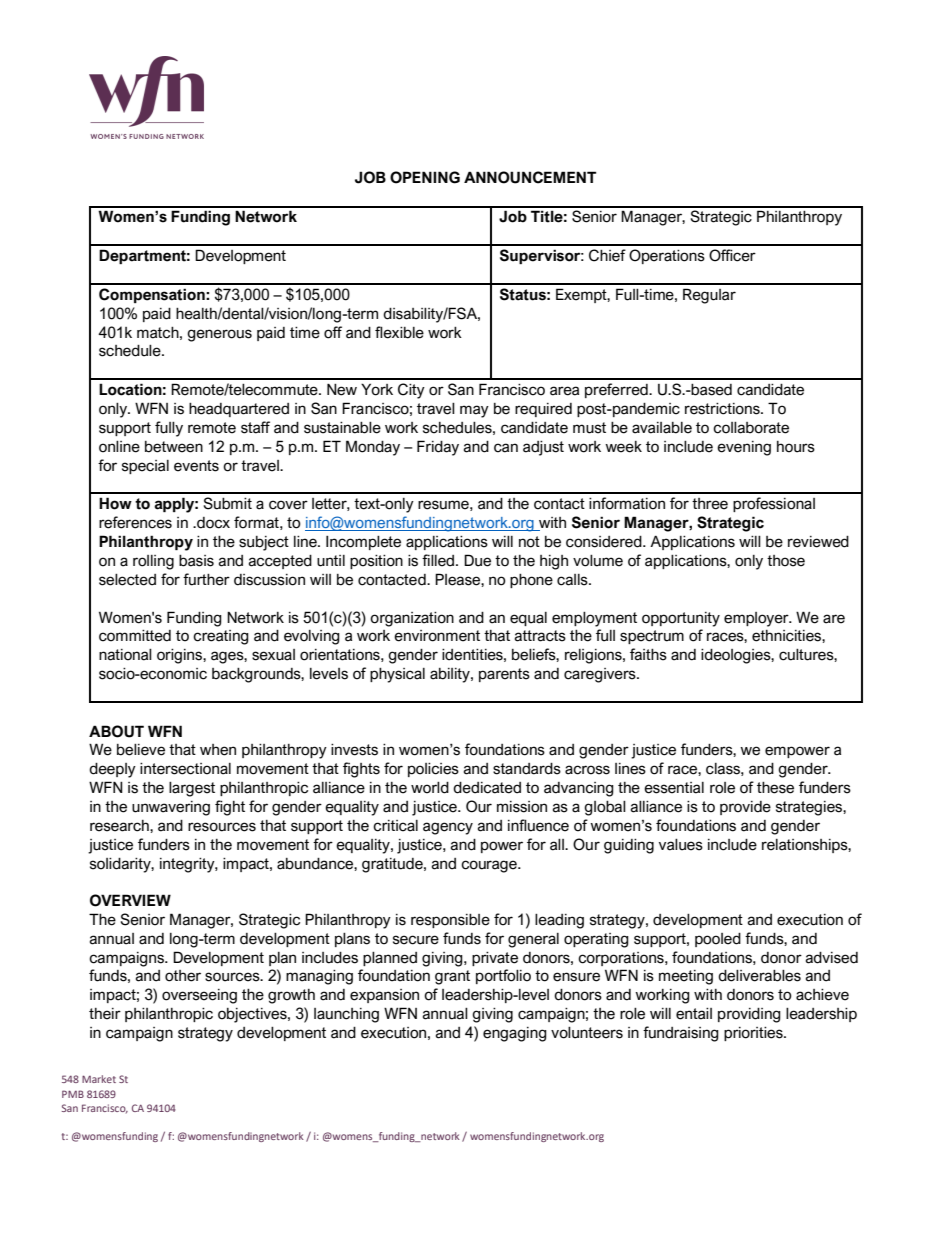 This document has height=1233, width=952. What do you see at coordinates (438, 448) in the document?
I see `Friday` at bounding box center [438, 448].
